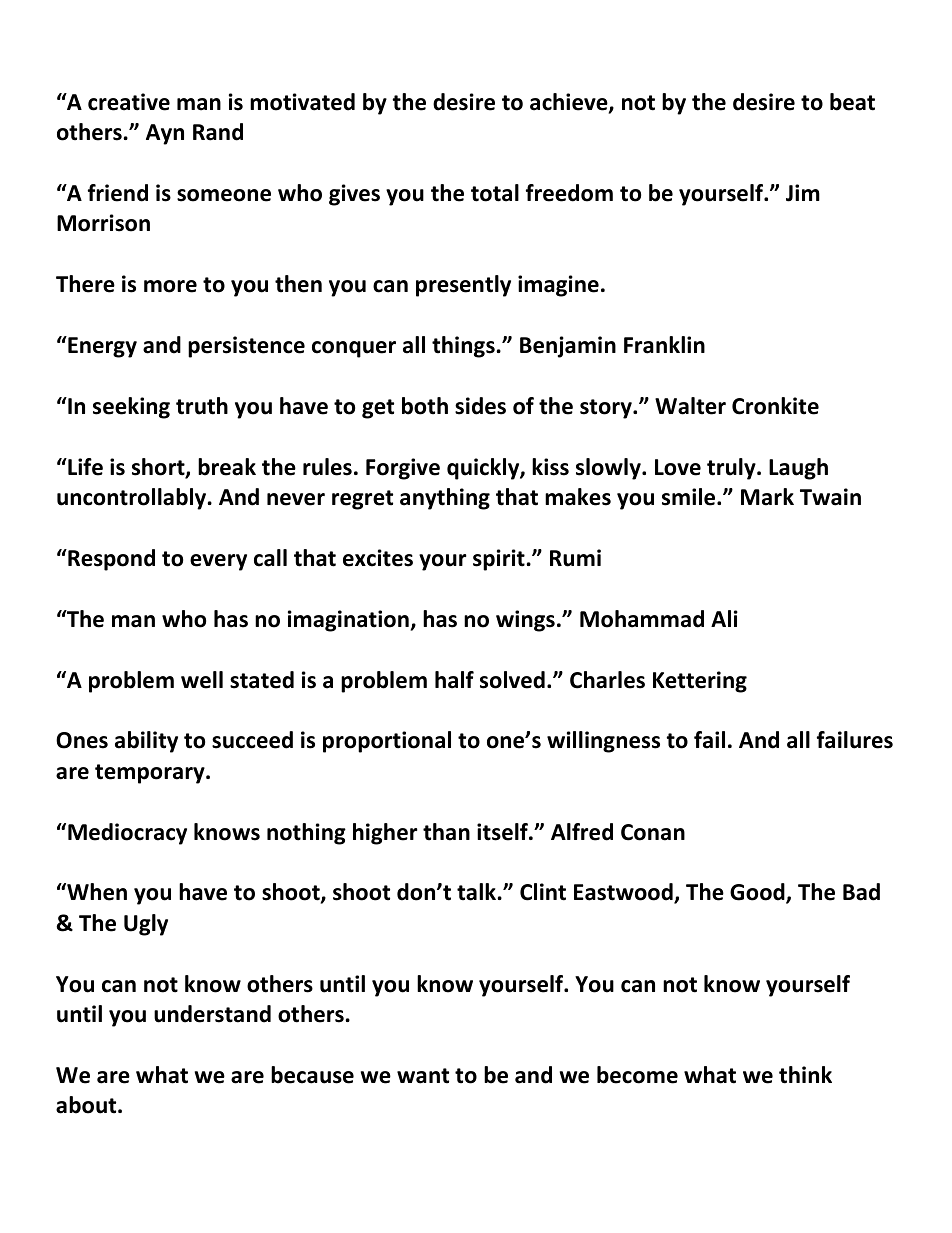 Image resolution: width=952 pixels, height=1233 pixels. Describe the element at coordinates (798, 469) in the page. I see `Laugh` at that location.
